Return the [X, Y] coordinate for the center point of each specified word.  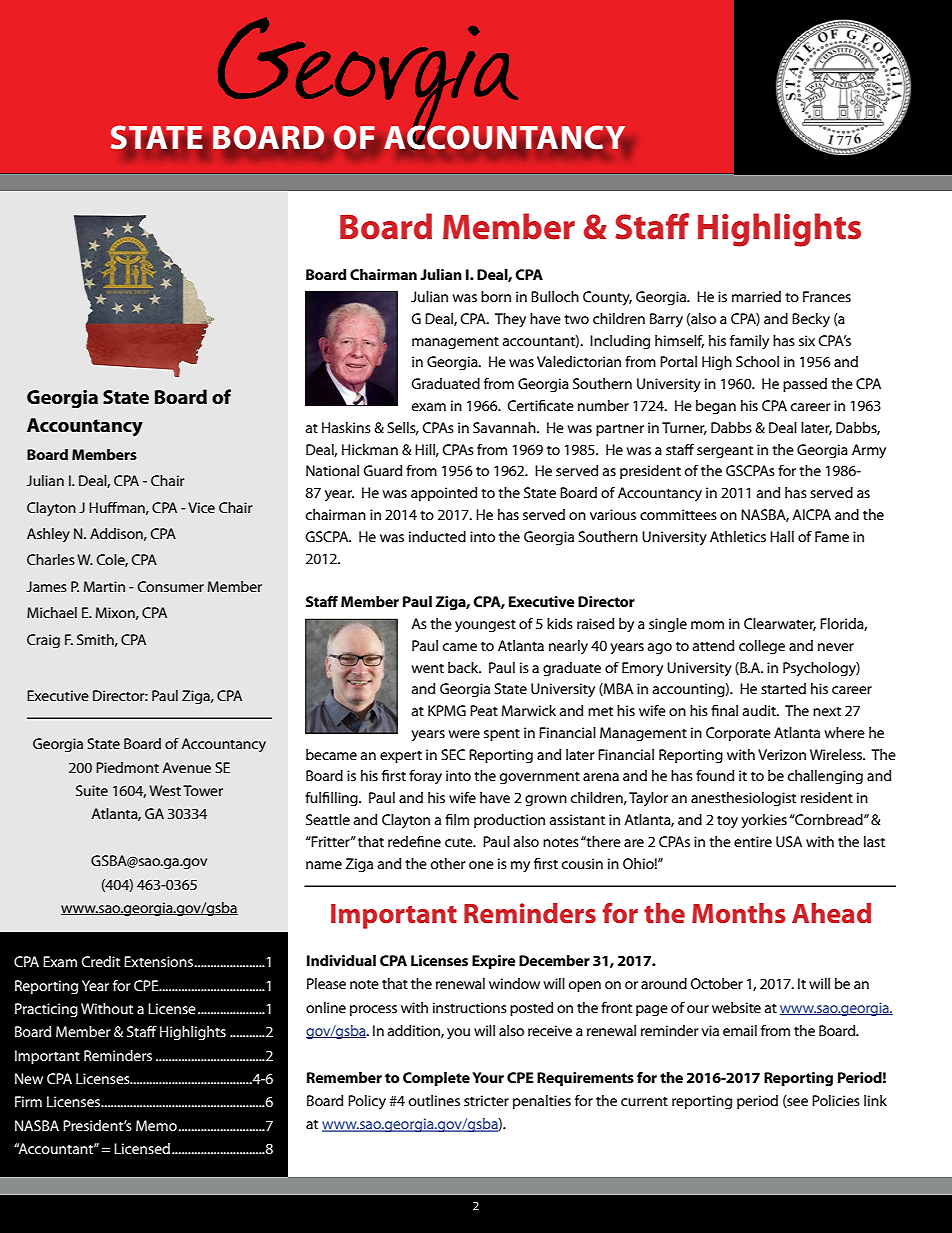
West [165, 790]
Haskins [346, 427]
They [510, 320]
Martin [104, 586]
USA [789, 841]
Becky [811, 320]
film [457, 819]
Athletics [738, 536]
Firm [28, 1101]
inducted [437, 536]
